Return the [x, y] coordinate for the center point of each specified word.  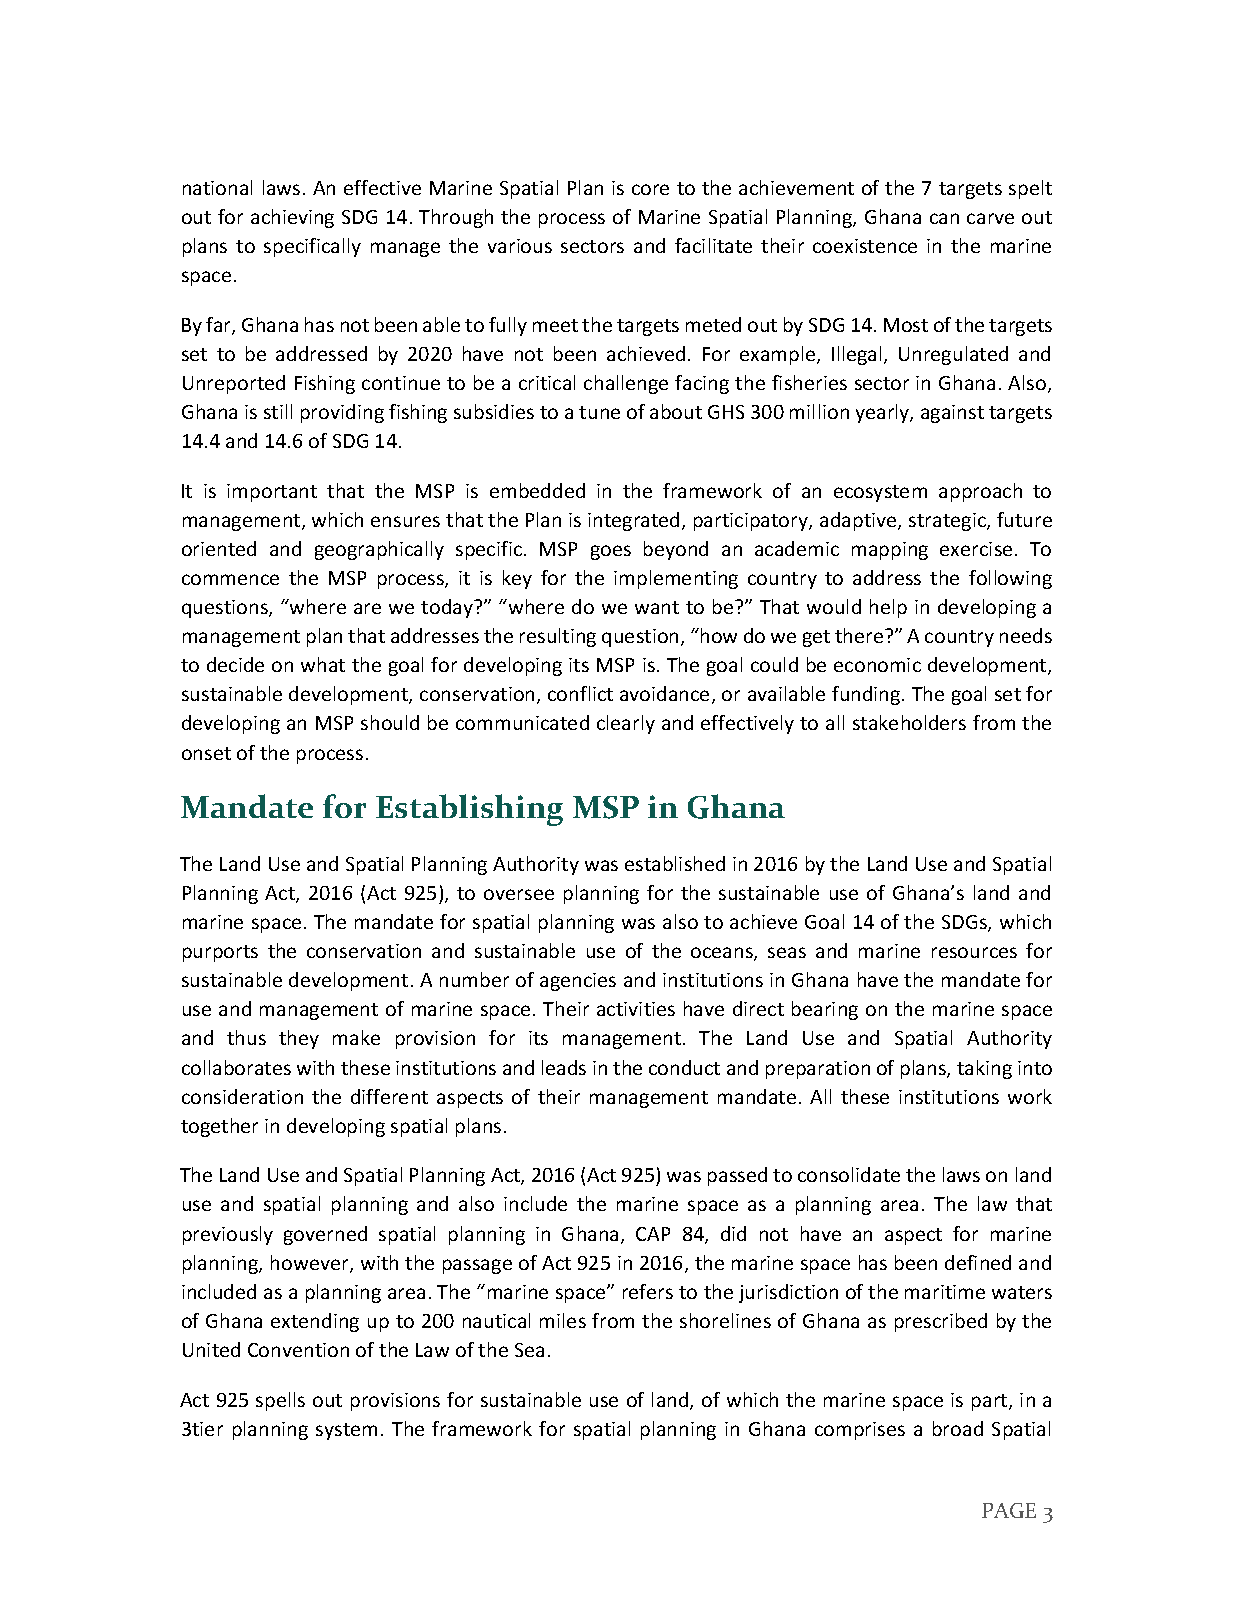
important [272, 493]
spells [280, 1401]
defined [978, 1262]
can [944, 218]
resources [974, 952]
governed [325, 1235]
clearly [626, 724]
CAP [653, 1234]
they [299, 1039]
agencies [578, 982]
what [323, 664]
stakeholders [909, 722]
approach [980, 492]
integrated [633, 521]
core [650, 189]
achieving [292, 218]
